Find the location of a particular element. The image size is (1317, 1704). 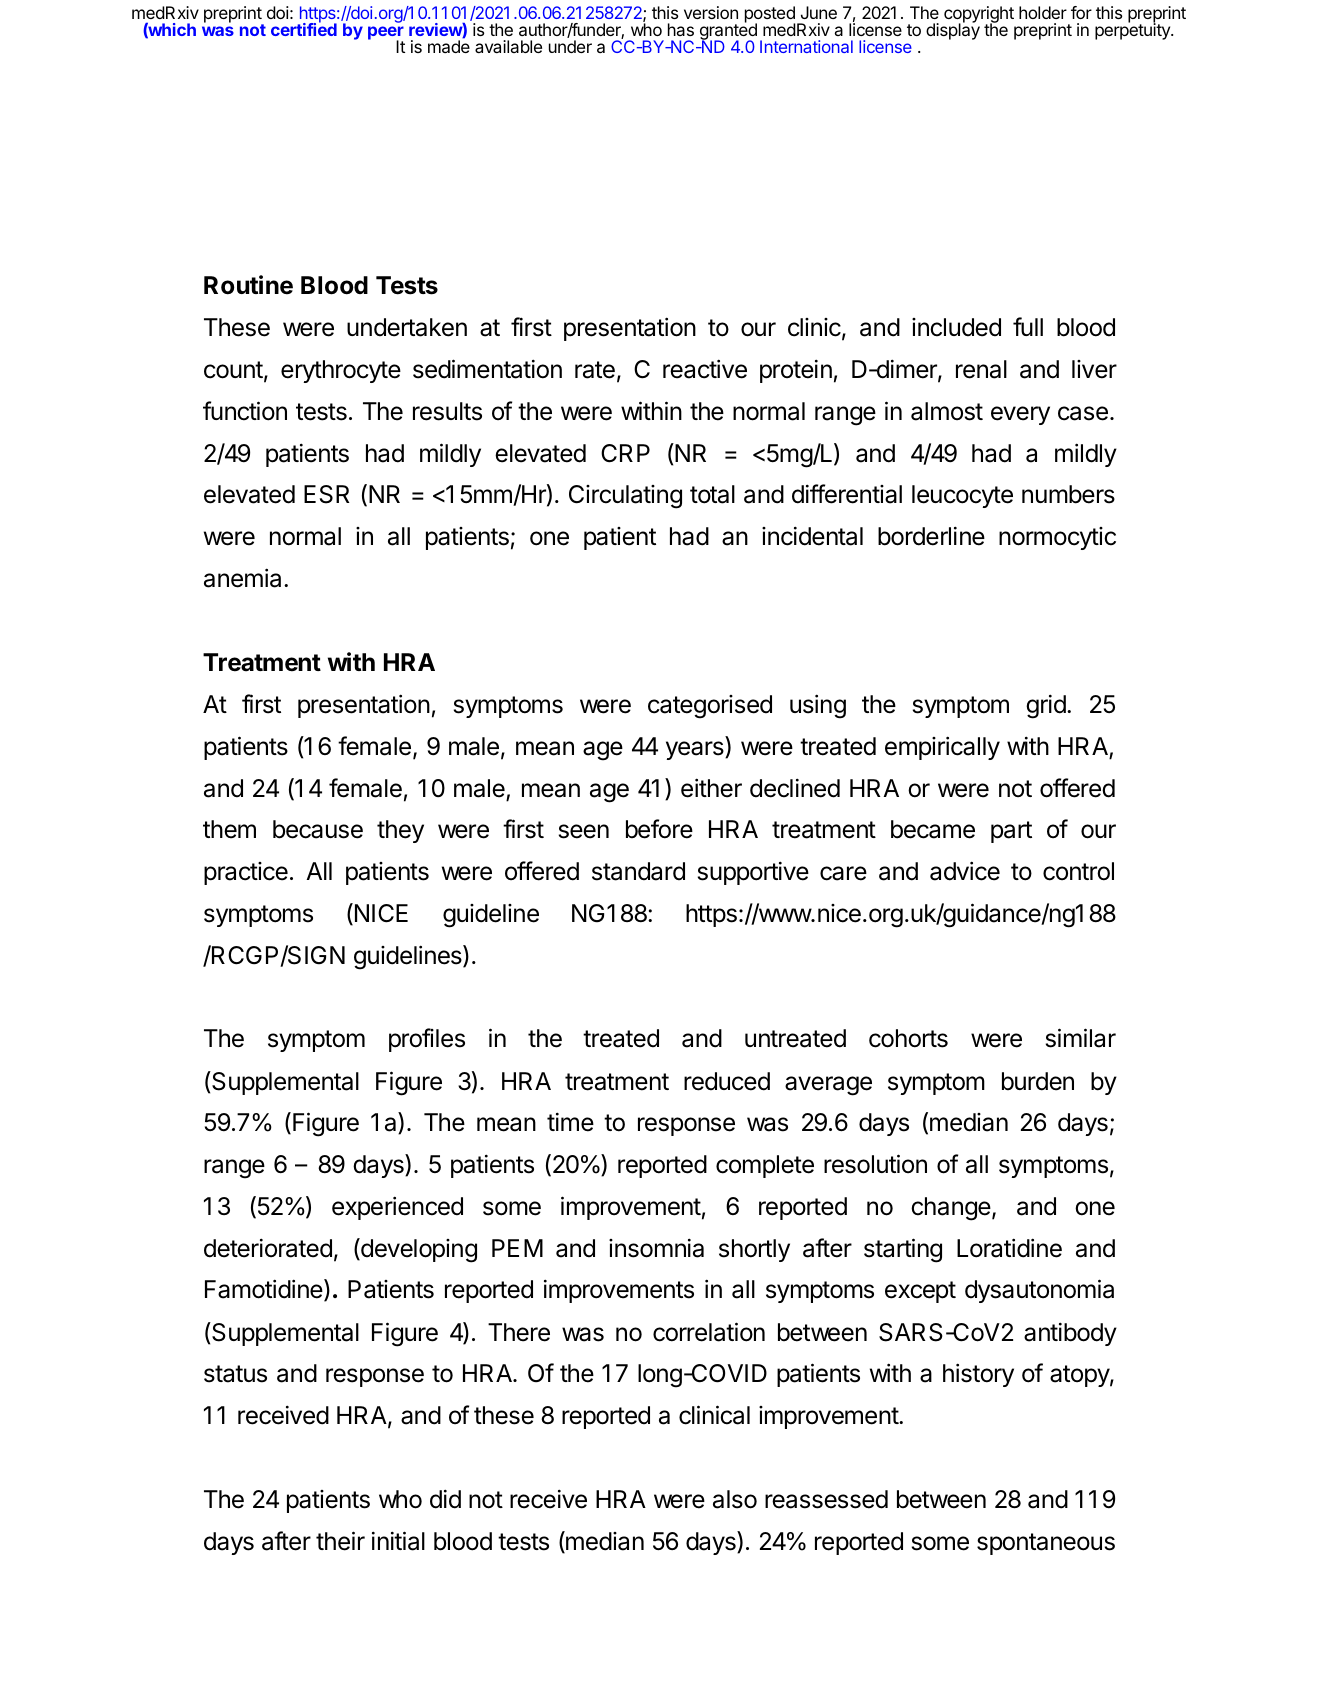

has is located at coordinates (681, 29).
